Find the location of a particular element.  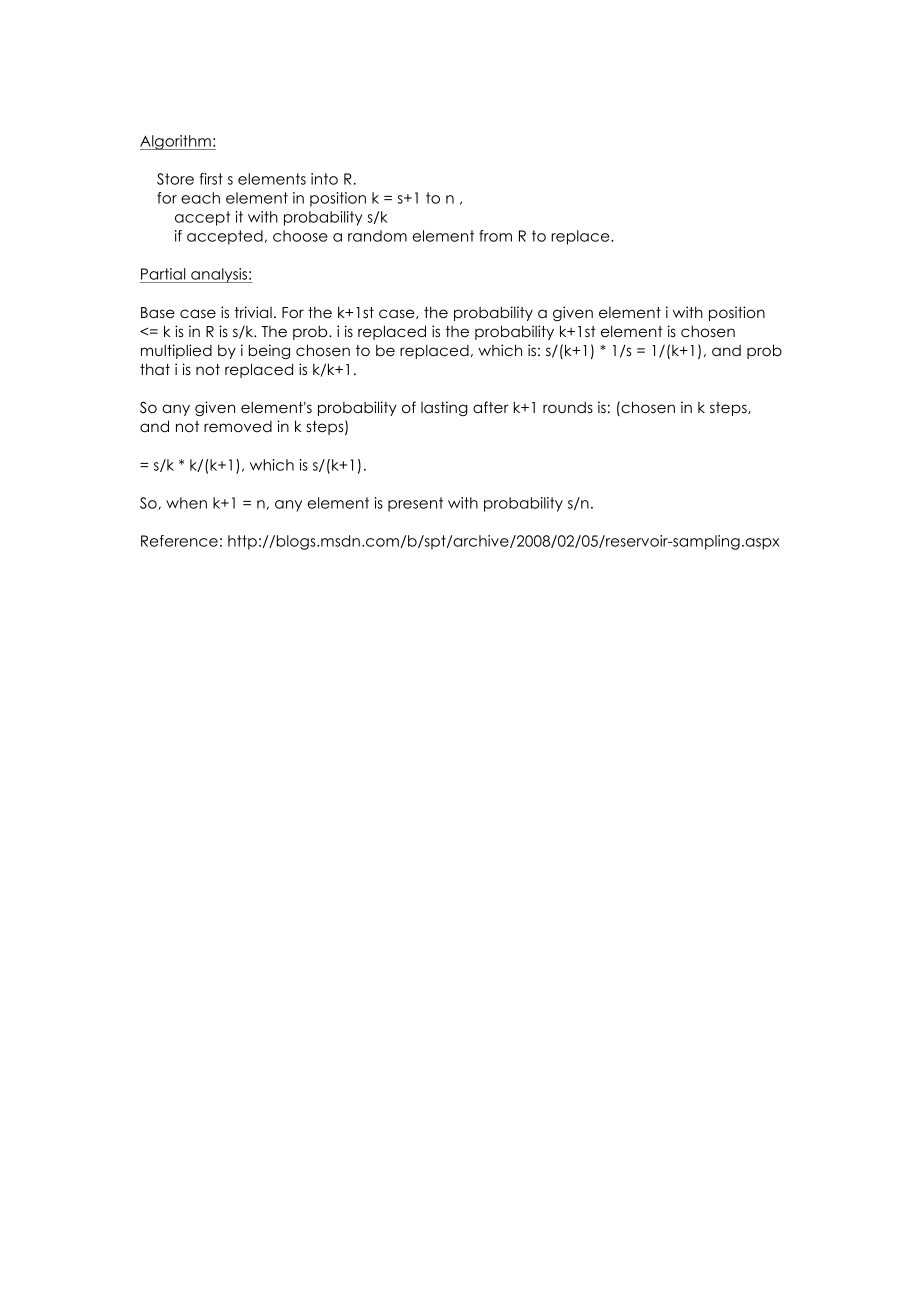

from is located at coordinates (495, 236).
